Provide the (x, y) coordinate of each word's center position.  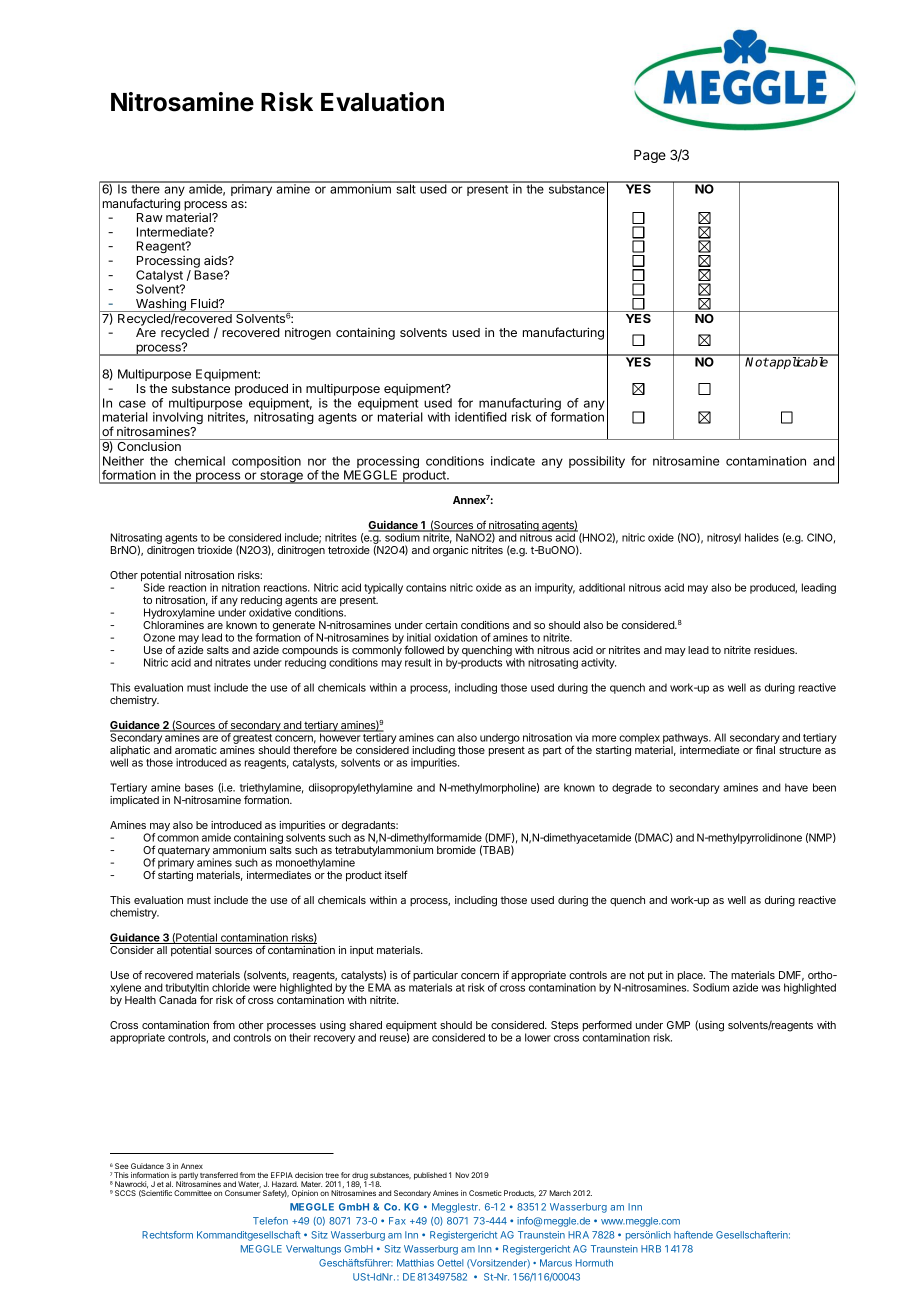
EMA (379, 987)
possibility (597, 462)
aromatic (196, 750)
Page (650, 156)
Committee (193, 1193)
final (765, 749)
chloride (231, 987)
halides (762, 537)
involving (178, 419)
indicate (513, 461)
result (418, 662)
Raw (150, 217)
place (691, 977)
